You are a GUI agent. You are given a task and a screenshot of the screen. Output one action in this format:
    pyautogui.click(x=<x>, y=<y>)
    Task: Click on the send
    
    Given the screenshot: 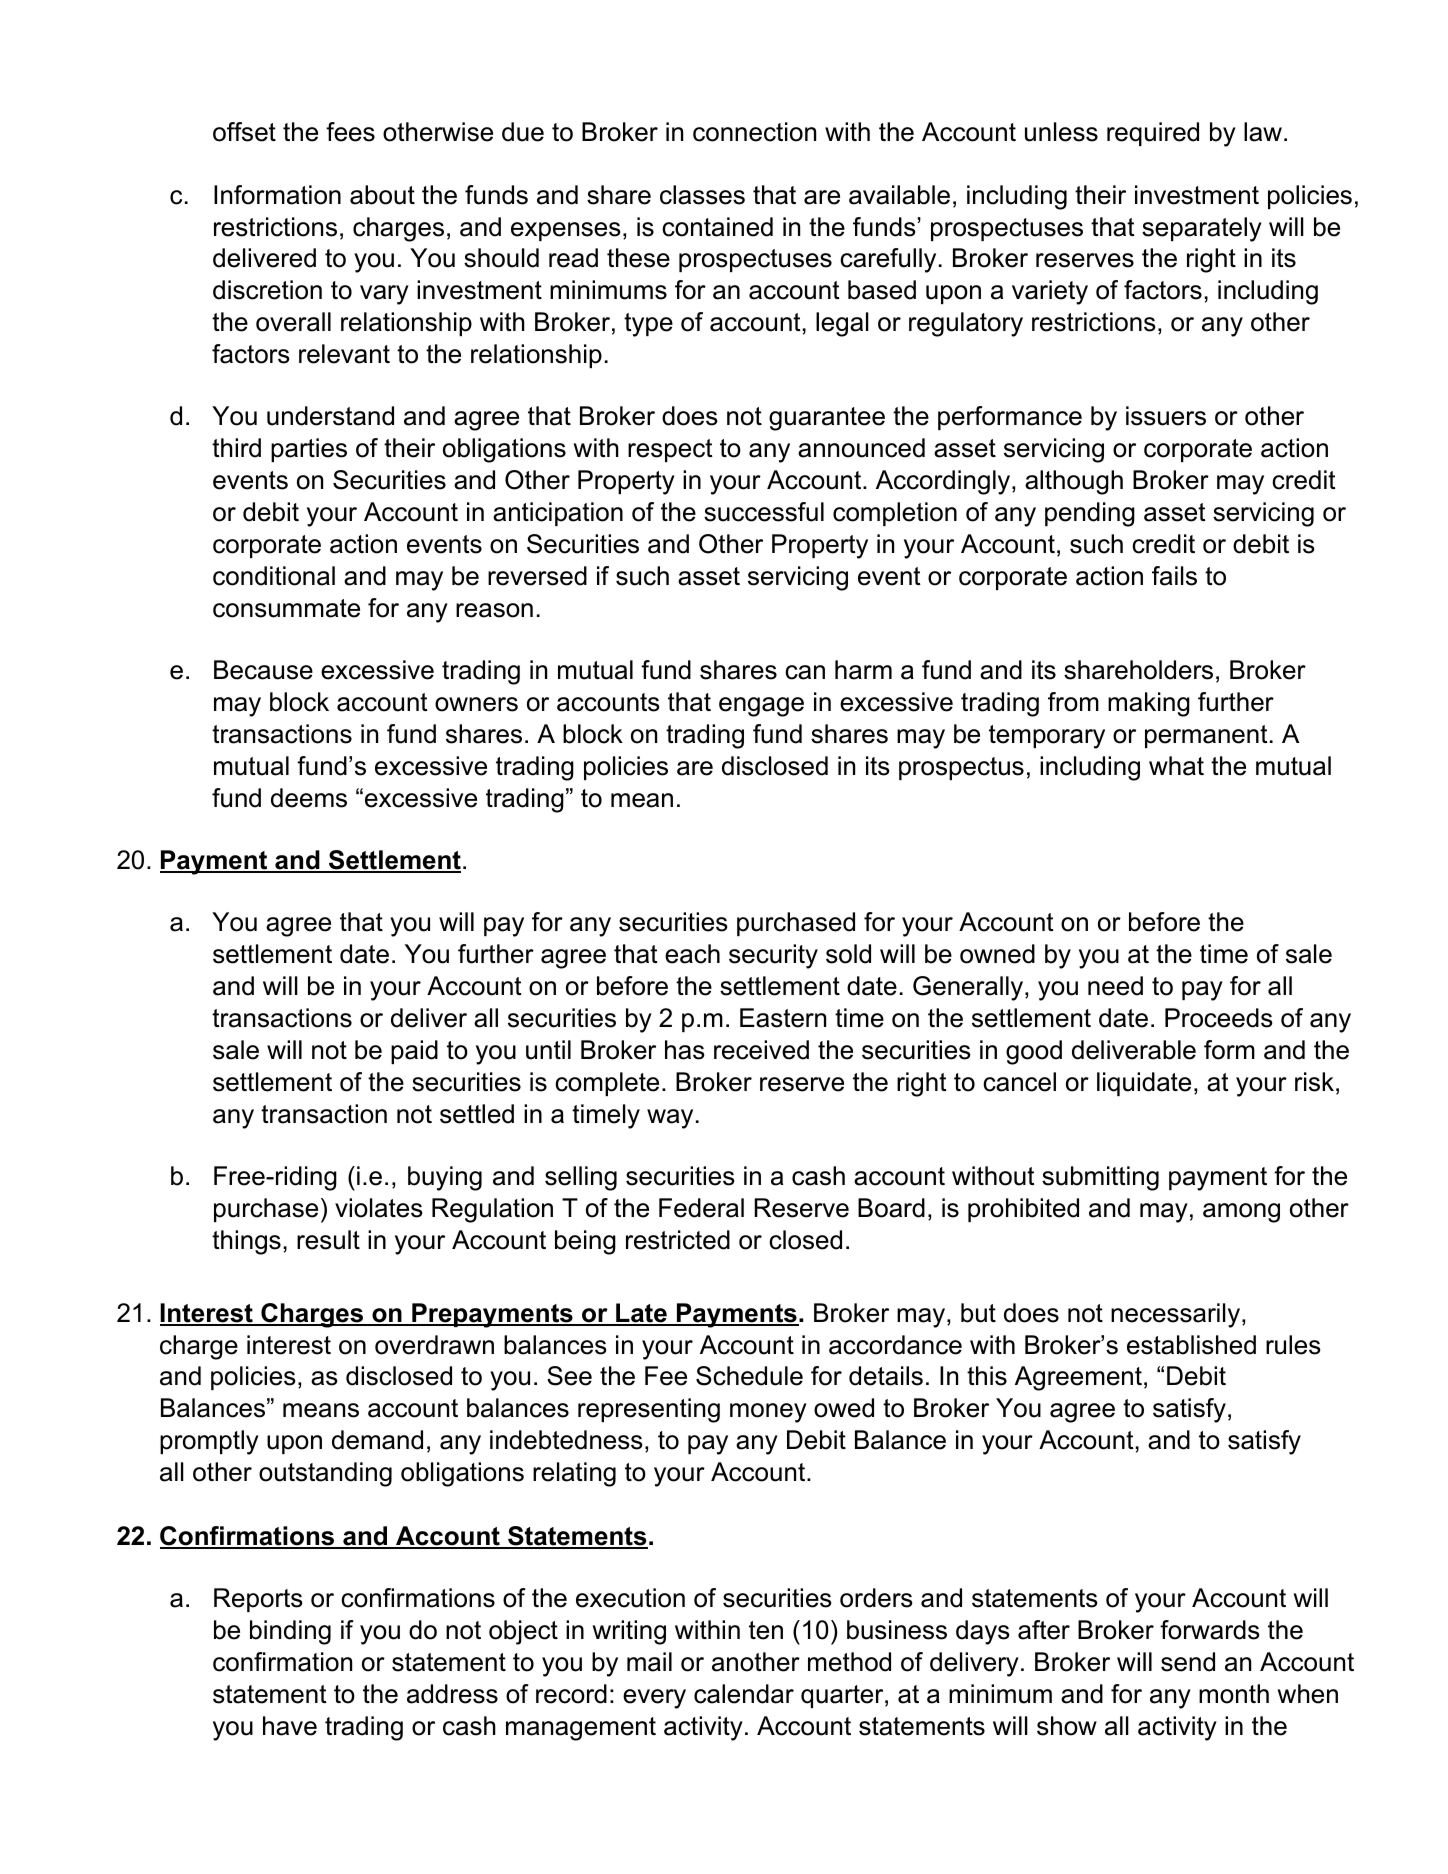 What is the action you would take?
    pyautogui.click(x=1188, y=1662)
